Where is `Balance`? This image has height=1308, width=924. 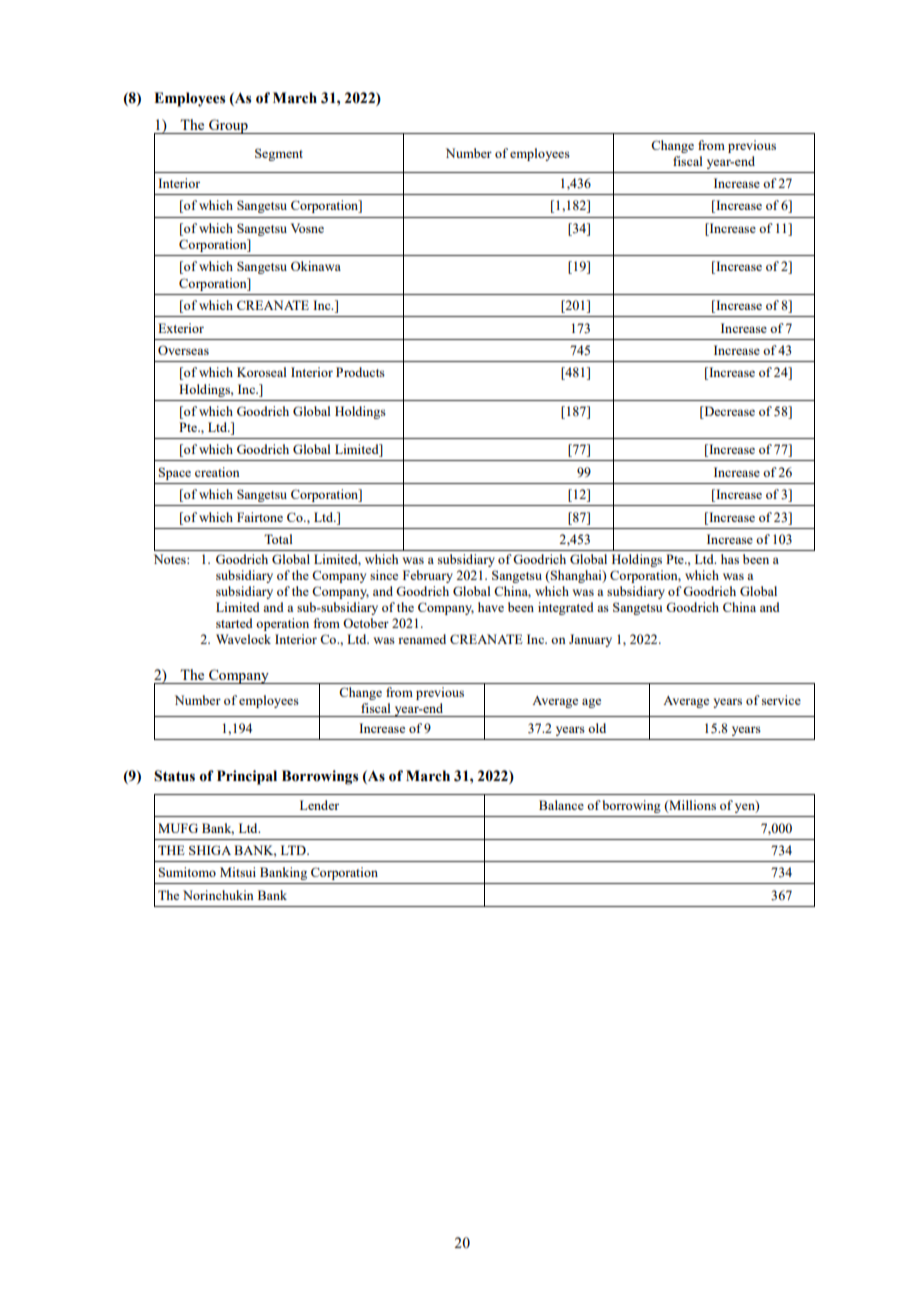
Balance is located at coordinates (561, 805).
